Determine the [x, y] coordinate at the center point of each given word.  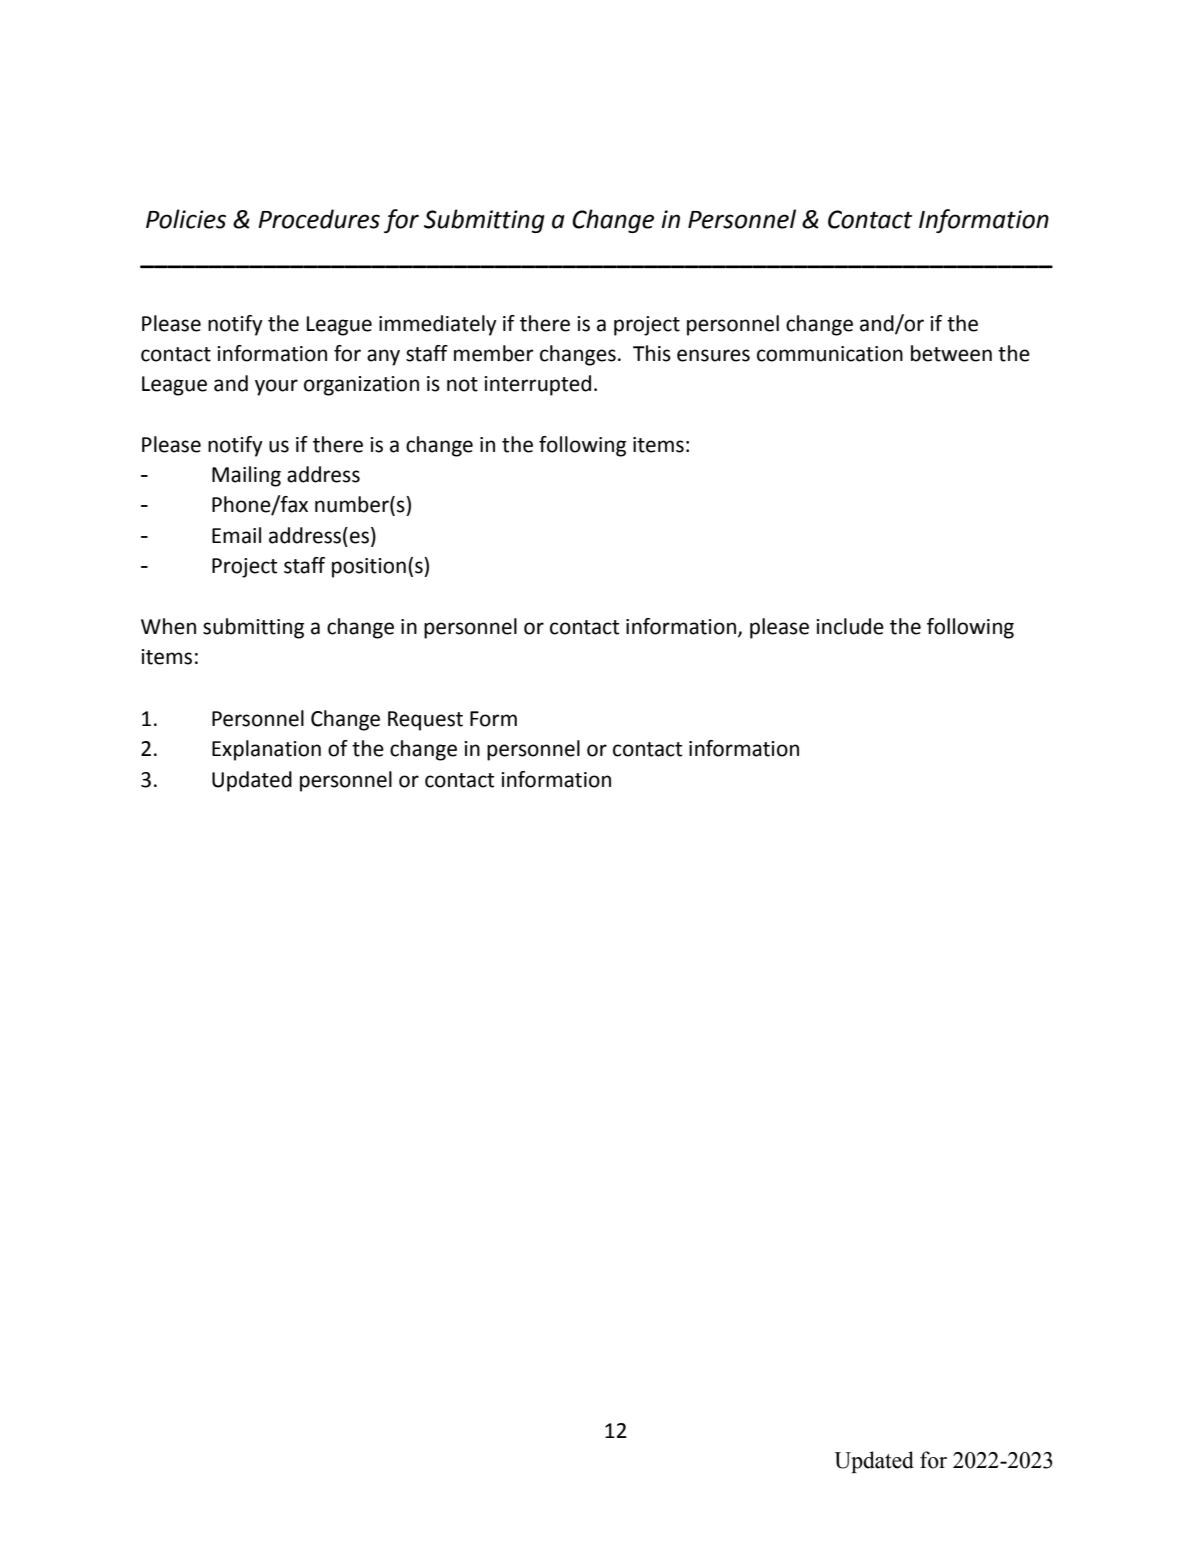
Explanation [266, 750]
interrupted [537, 385]
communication [830, 354]
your [276, 387]
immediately [438, 325]
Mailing [246, 476]
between [951, 353]
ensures [713, 355]
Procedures [319, 219]
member [494, 353]
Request [425, 721]
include [850, 626]
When [168, 626]
